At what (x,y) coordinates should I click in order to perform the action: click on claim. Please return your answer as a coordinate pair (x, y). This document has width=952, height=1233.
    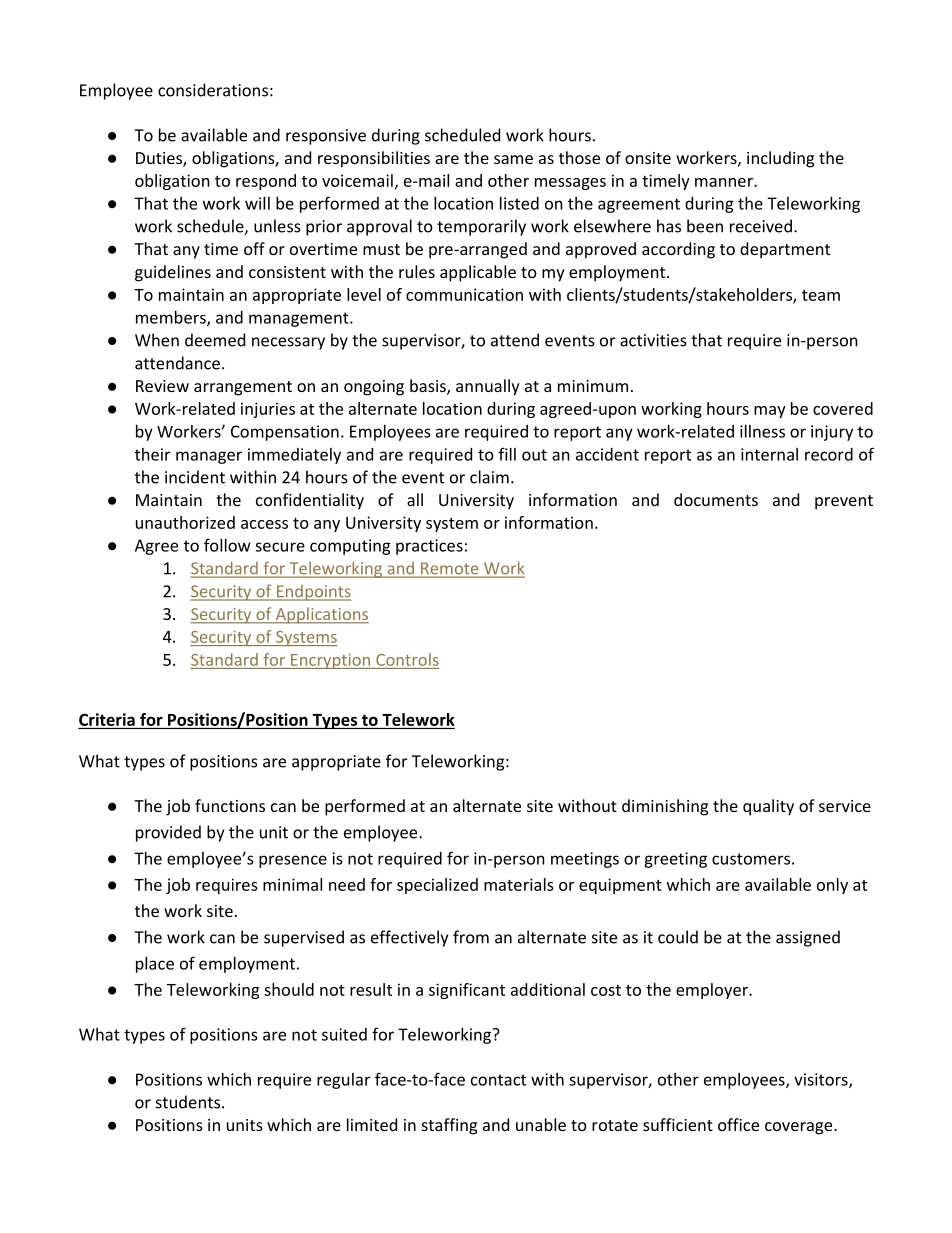
    Looking at the image, I should click on (489, 477).
